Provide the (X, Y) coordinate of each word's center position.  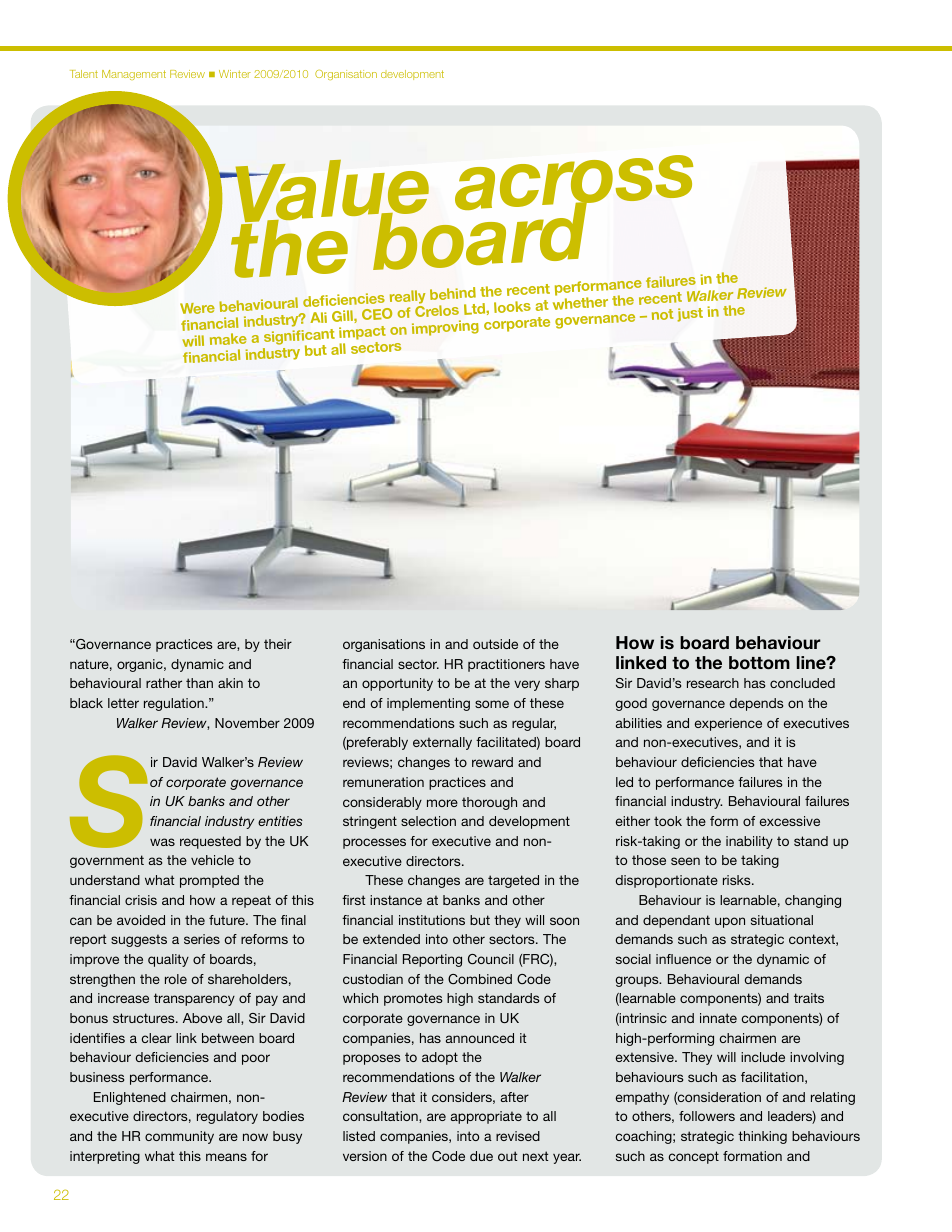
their (278, 644)
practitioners (506, 665)
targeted (513, 881)
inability (749, 842)
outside (495, 644)
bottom (759, 663)
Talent (84, 74)
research (713, 683)
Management (134, 75)
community (179, 1137)
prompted (209, 881)
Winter (235, 74)
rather (164, 683)
